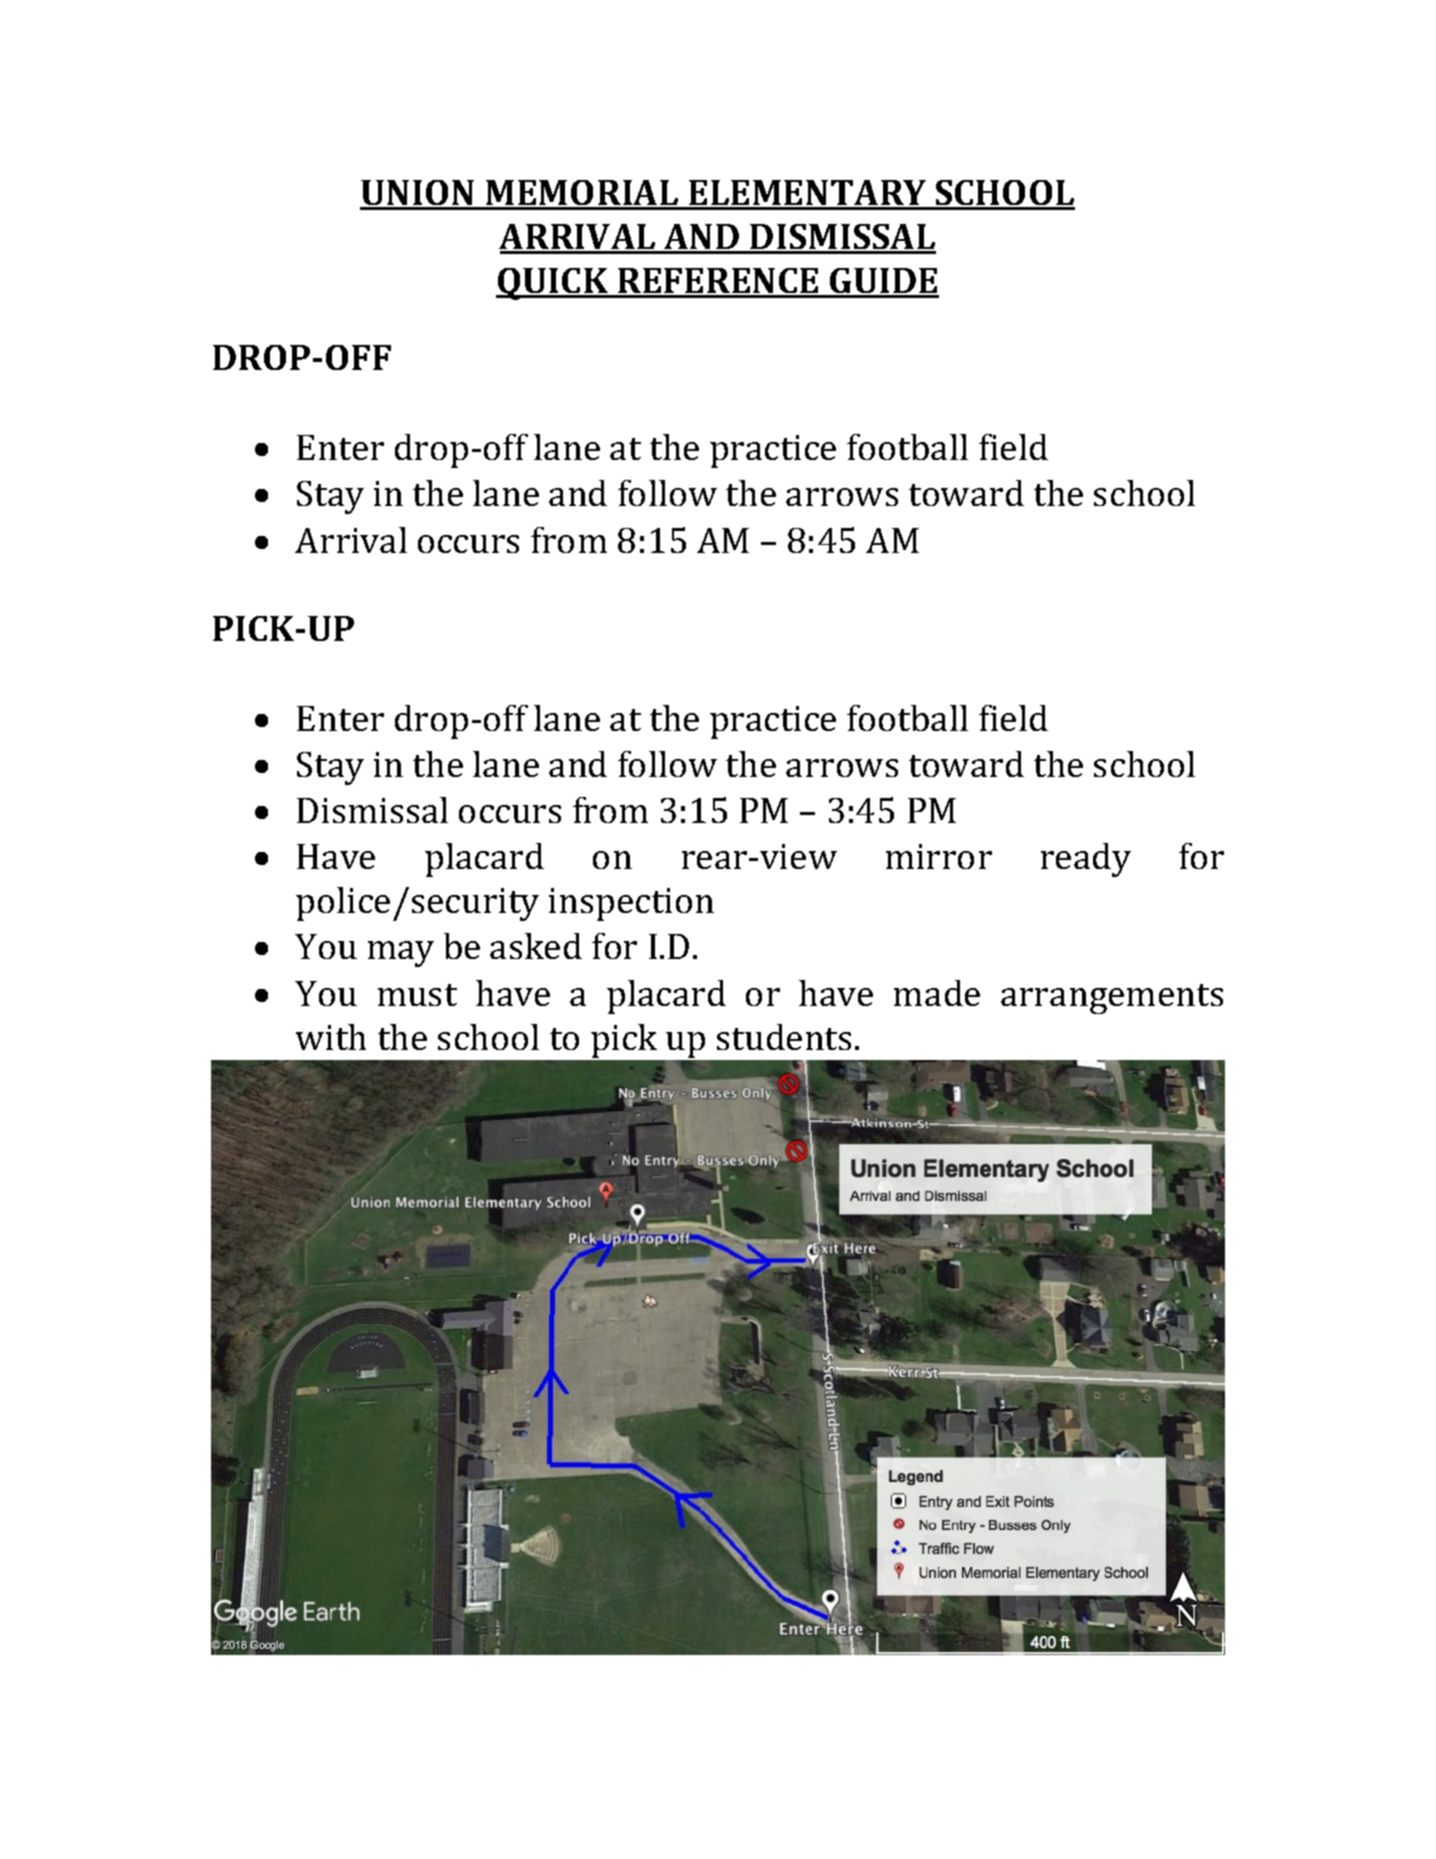 The width and height of the page is (1436, 1859). Describe the element at coordinates (553, 284) in the page. I see `QUICK` at that location.
